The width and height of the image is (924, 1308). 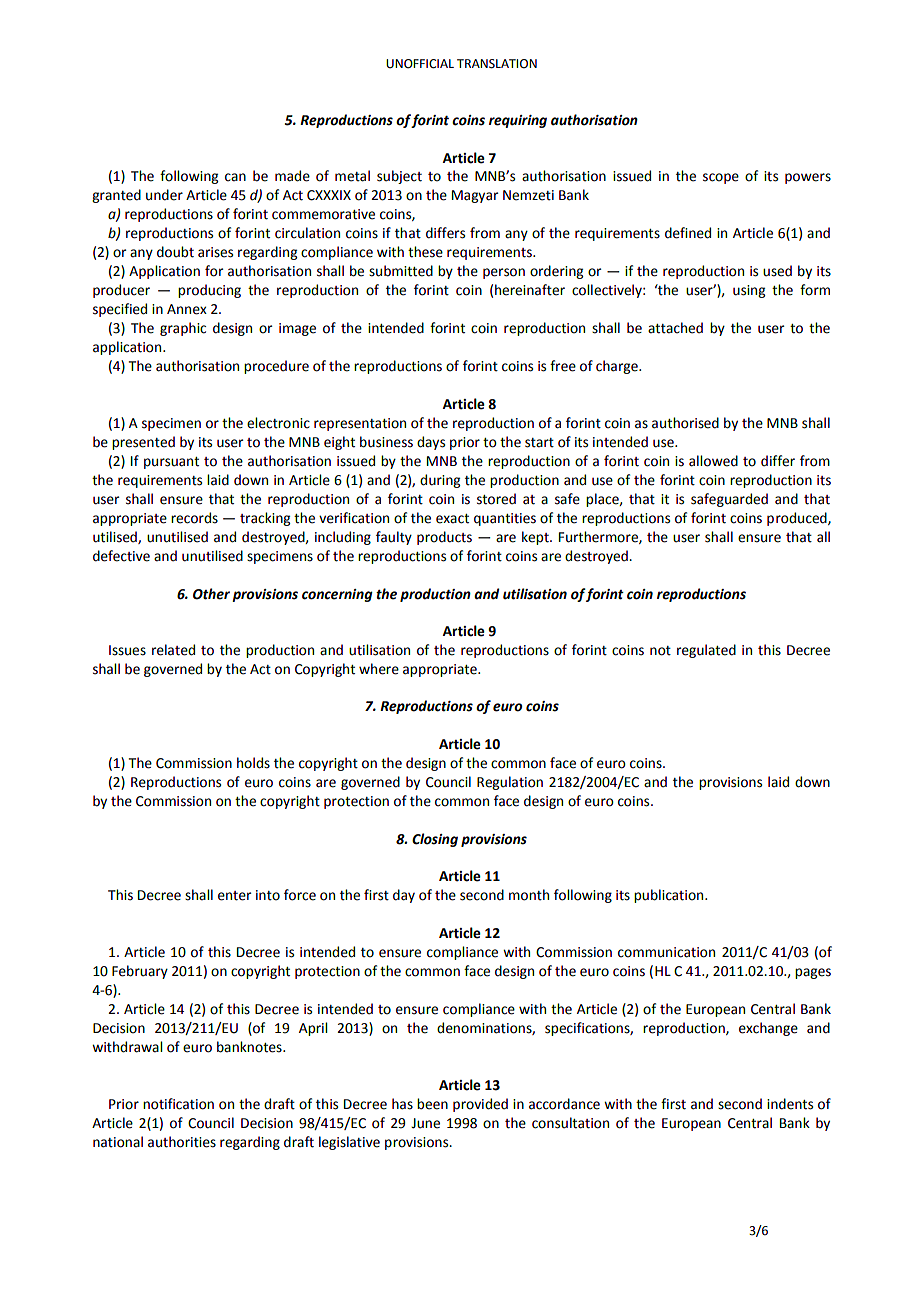 What do you see at coordinates (529, 895) in the image?
I see `month` at bounding box center [529, 895].
